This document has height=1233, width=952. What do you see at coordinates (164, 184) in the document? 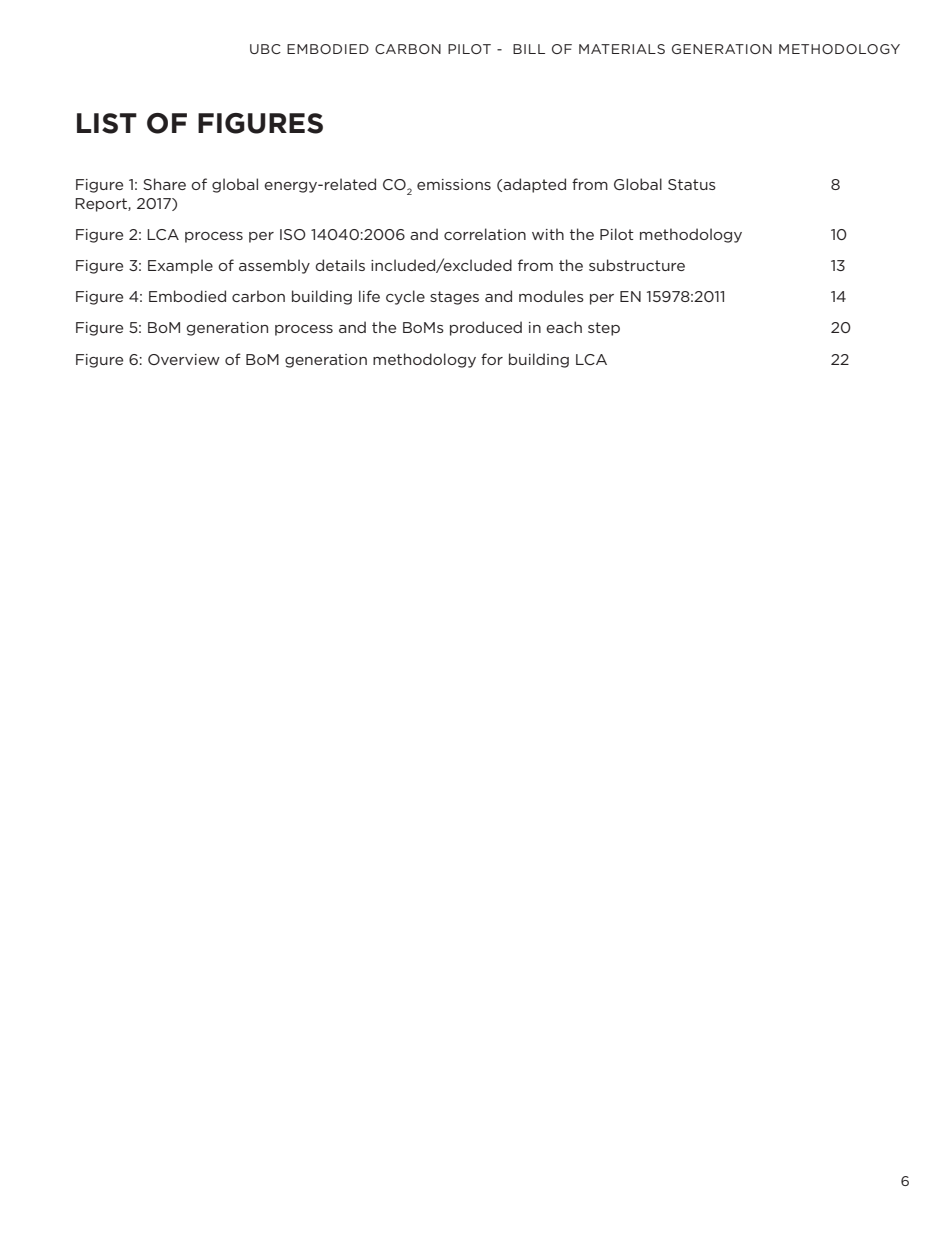
I see `Share` at bounding box center [164, 184].
